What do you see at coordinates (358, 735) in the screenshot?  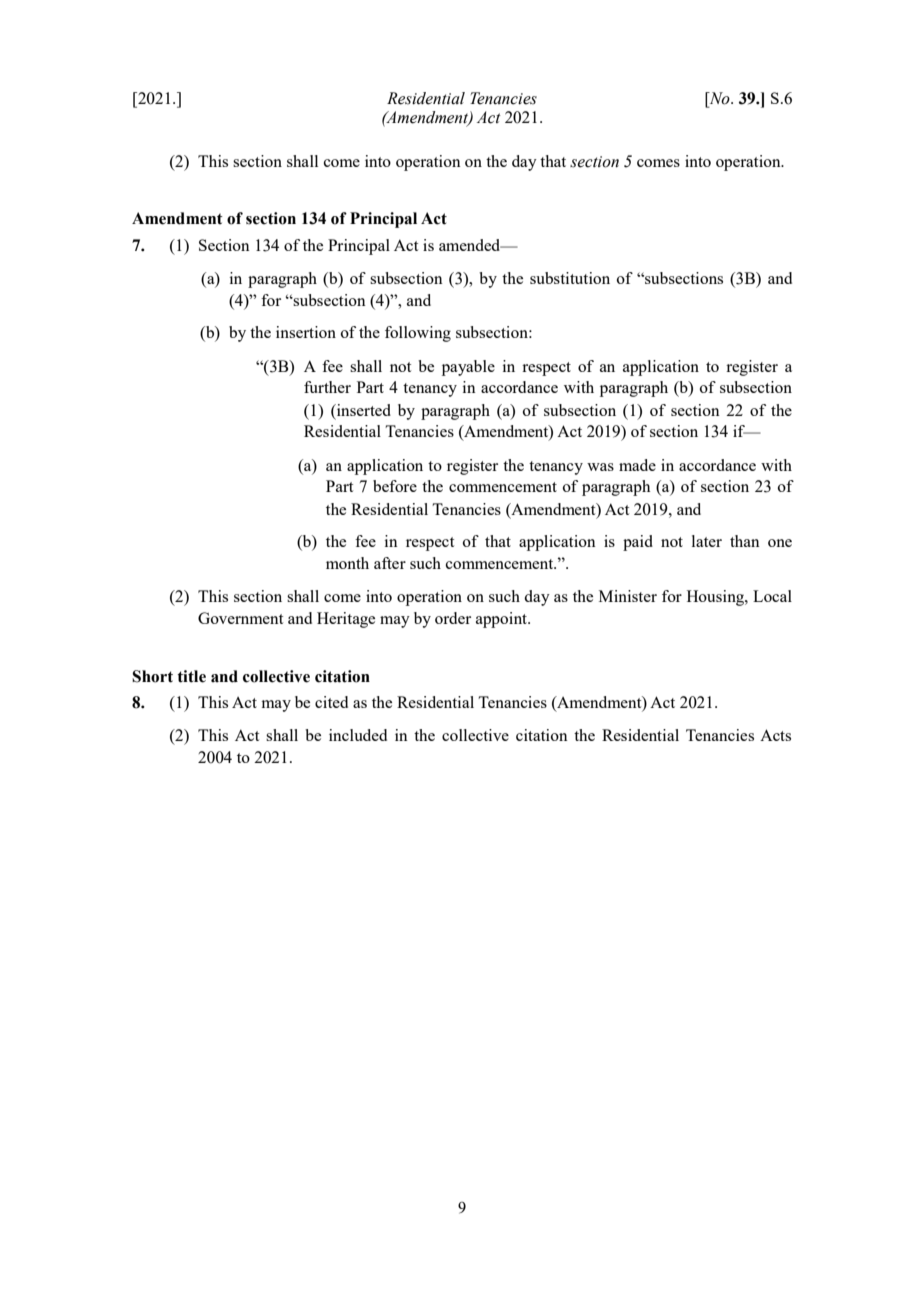 I see `included` at bounding box center [358, 735].
